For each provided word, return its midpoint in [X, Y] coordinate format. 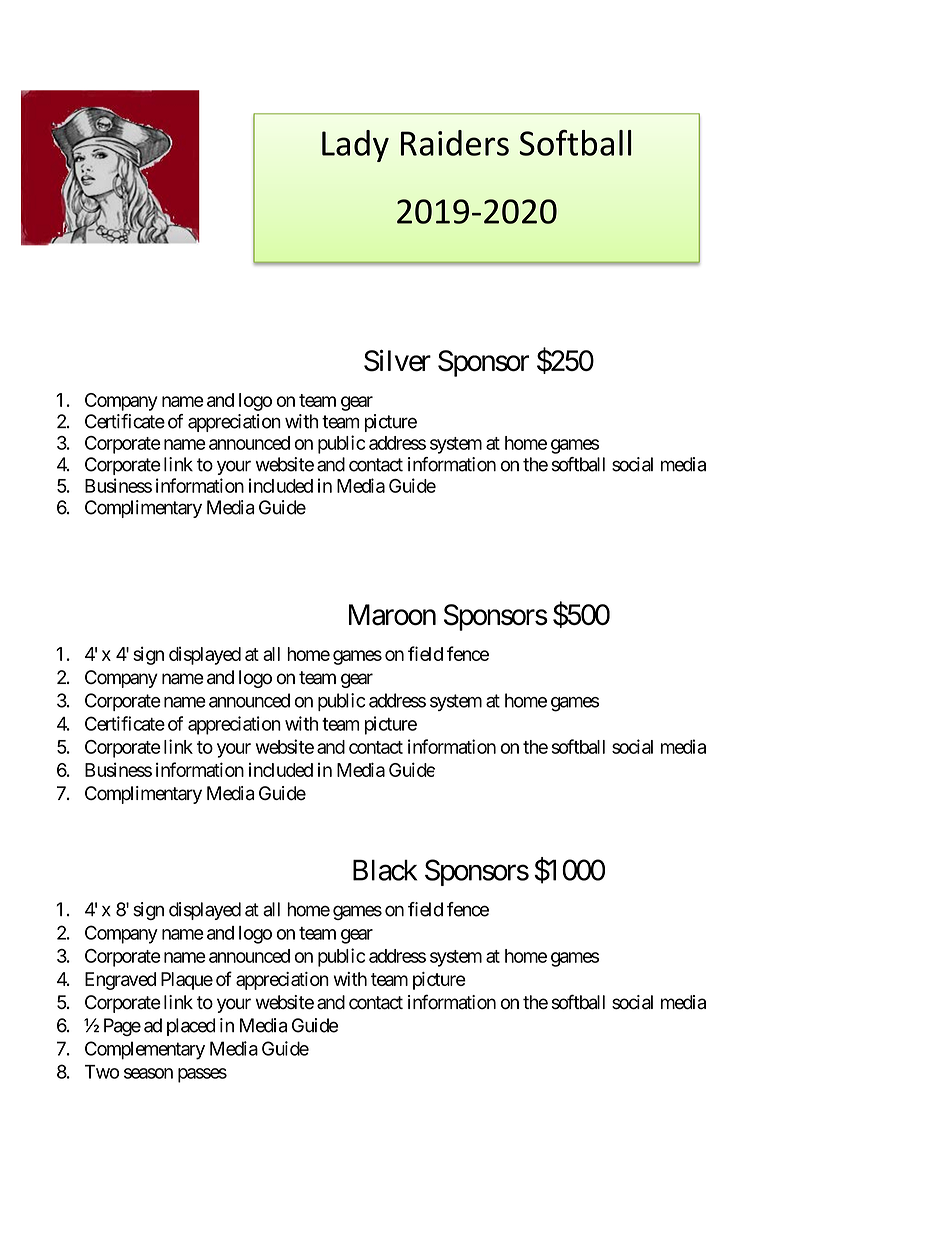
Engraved [120, 981]
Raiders [455, 143]
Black [385, 870]
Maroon [392, 615]
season [148, 1073]
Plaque [187, 981]
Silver [397, 361]
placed [191, 1027]
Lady [355, 146]
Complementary [145, 1050]
